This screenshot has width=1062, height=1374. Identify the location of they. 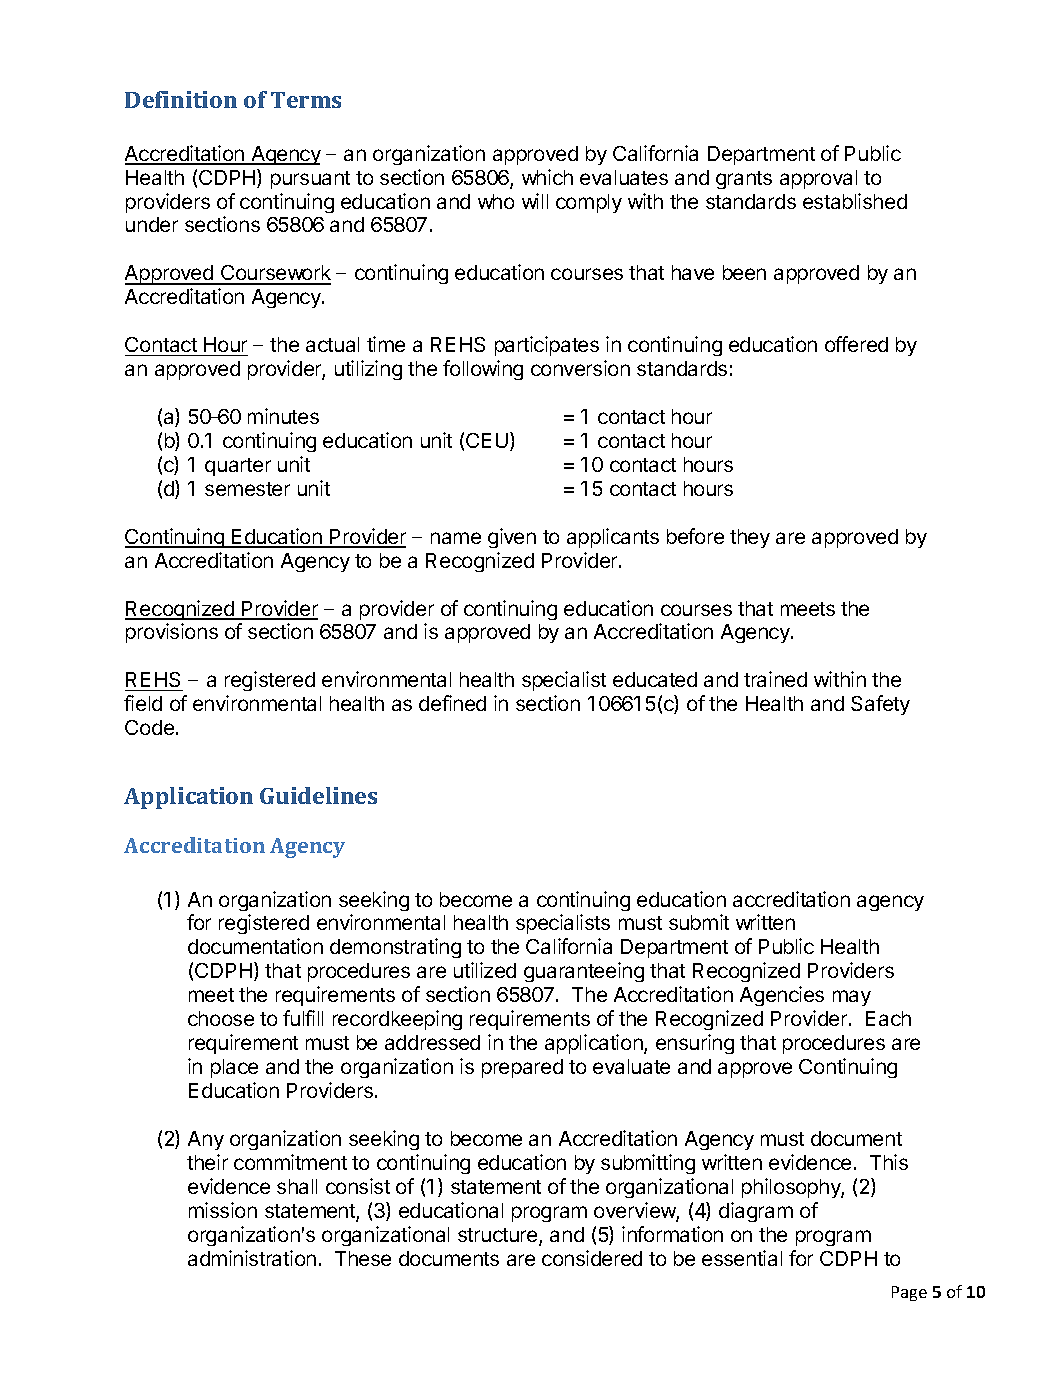
(750, 538).
